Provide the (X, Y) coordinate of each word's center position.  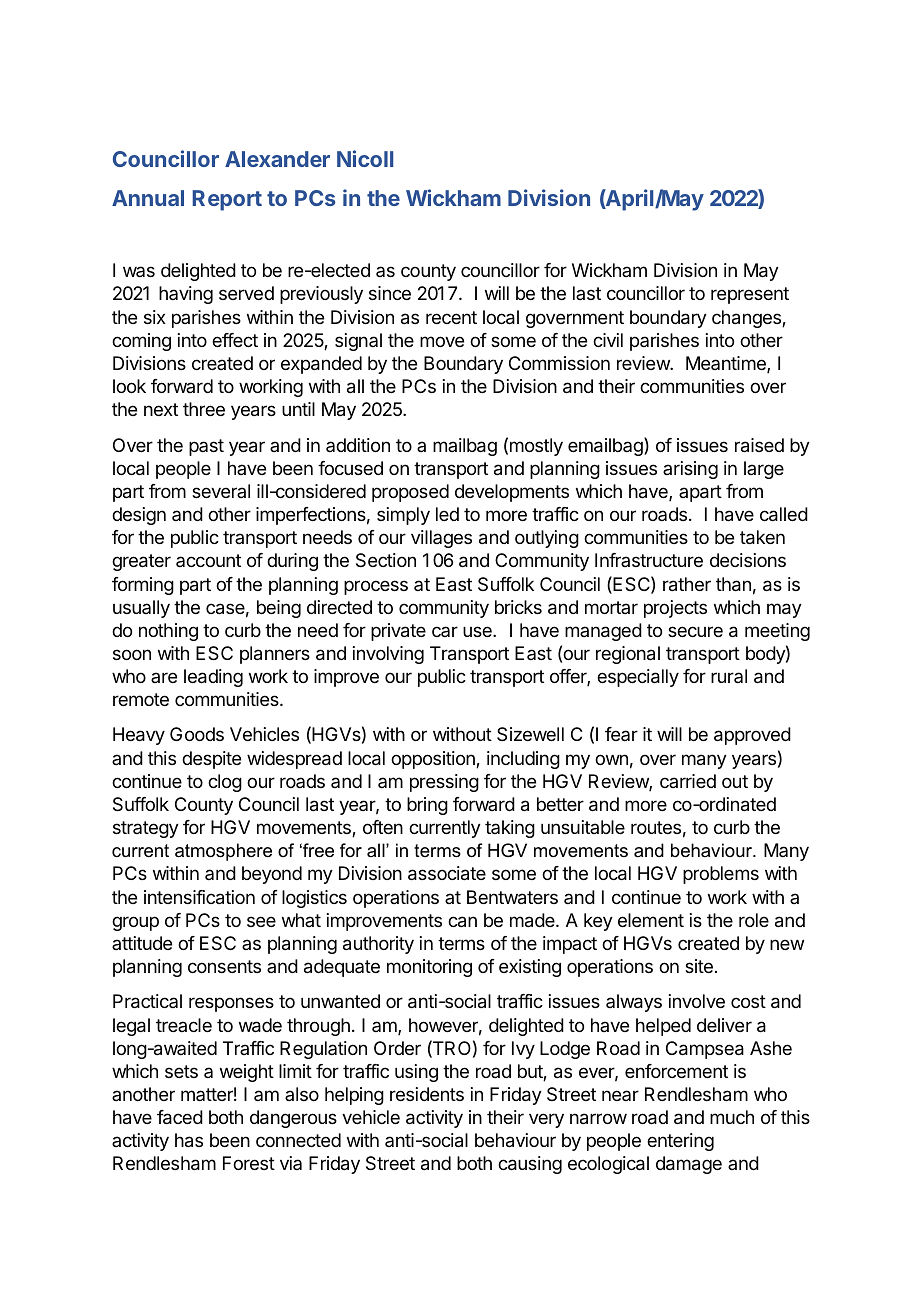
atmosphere (223, 852)
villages (441, 539)
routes (656, 827)
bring (427, 806)
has (189, 1140)
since (390, 293)
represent (750, 295)
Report (227, 200)
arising (690, 470)
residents (427, 1094)
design (139, 516)
